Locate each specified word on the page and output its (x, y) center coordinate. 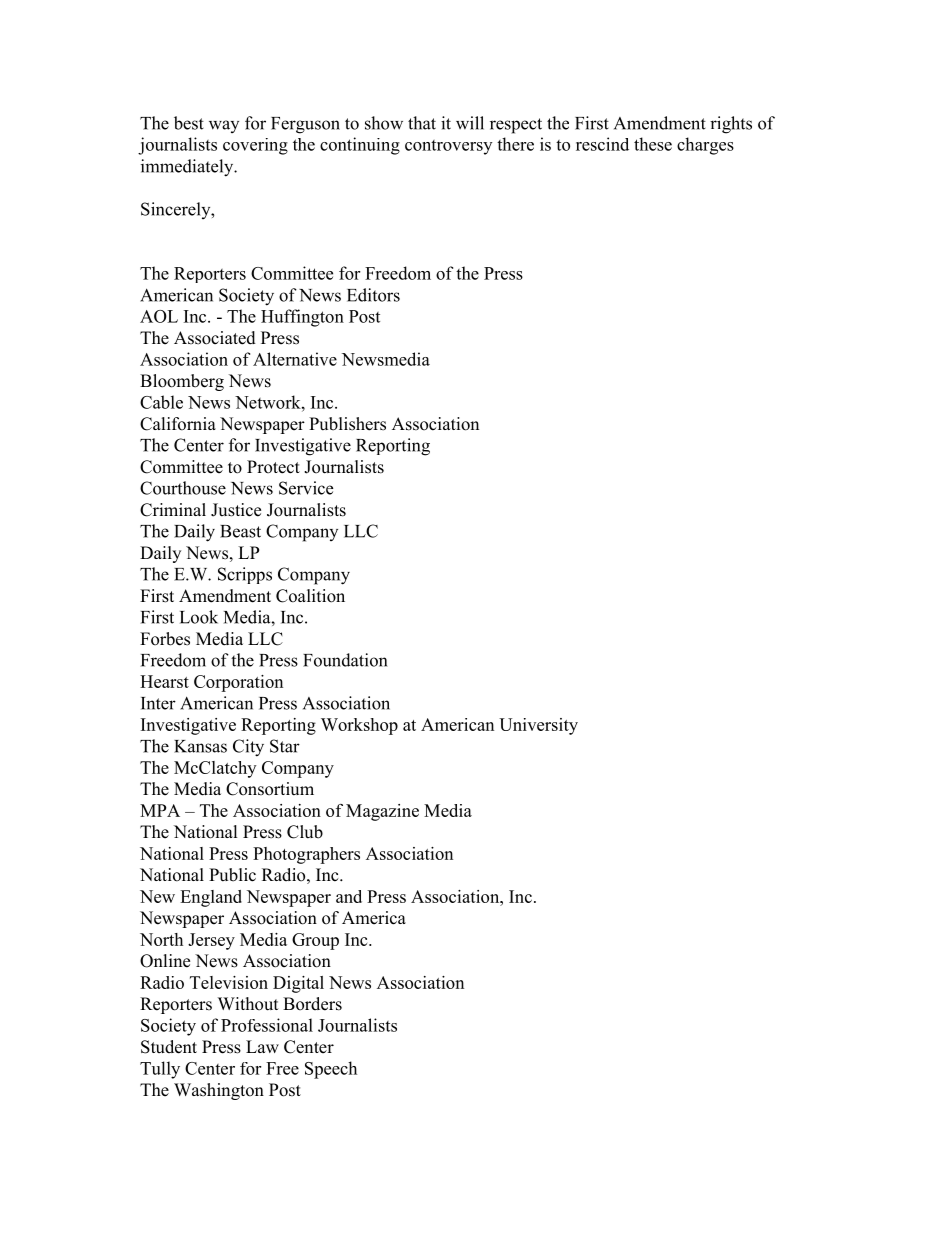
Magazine (382, 812)
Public (232, 875)
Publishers (347, 424)
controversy (448, 147)
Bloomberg (182, 382)
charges (705, 146)
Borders (312, 1004)
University (538, 726)
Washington (219, 1091)
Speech (331, 1070)
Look (199, 617)
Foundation (345, 660)
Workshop (359, 726)
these (653, 144)
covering (255, 146)
